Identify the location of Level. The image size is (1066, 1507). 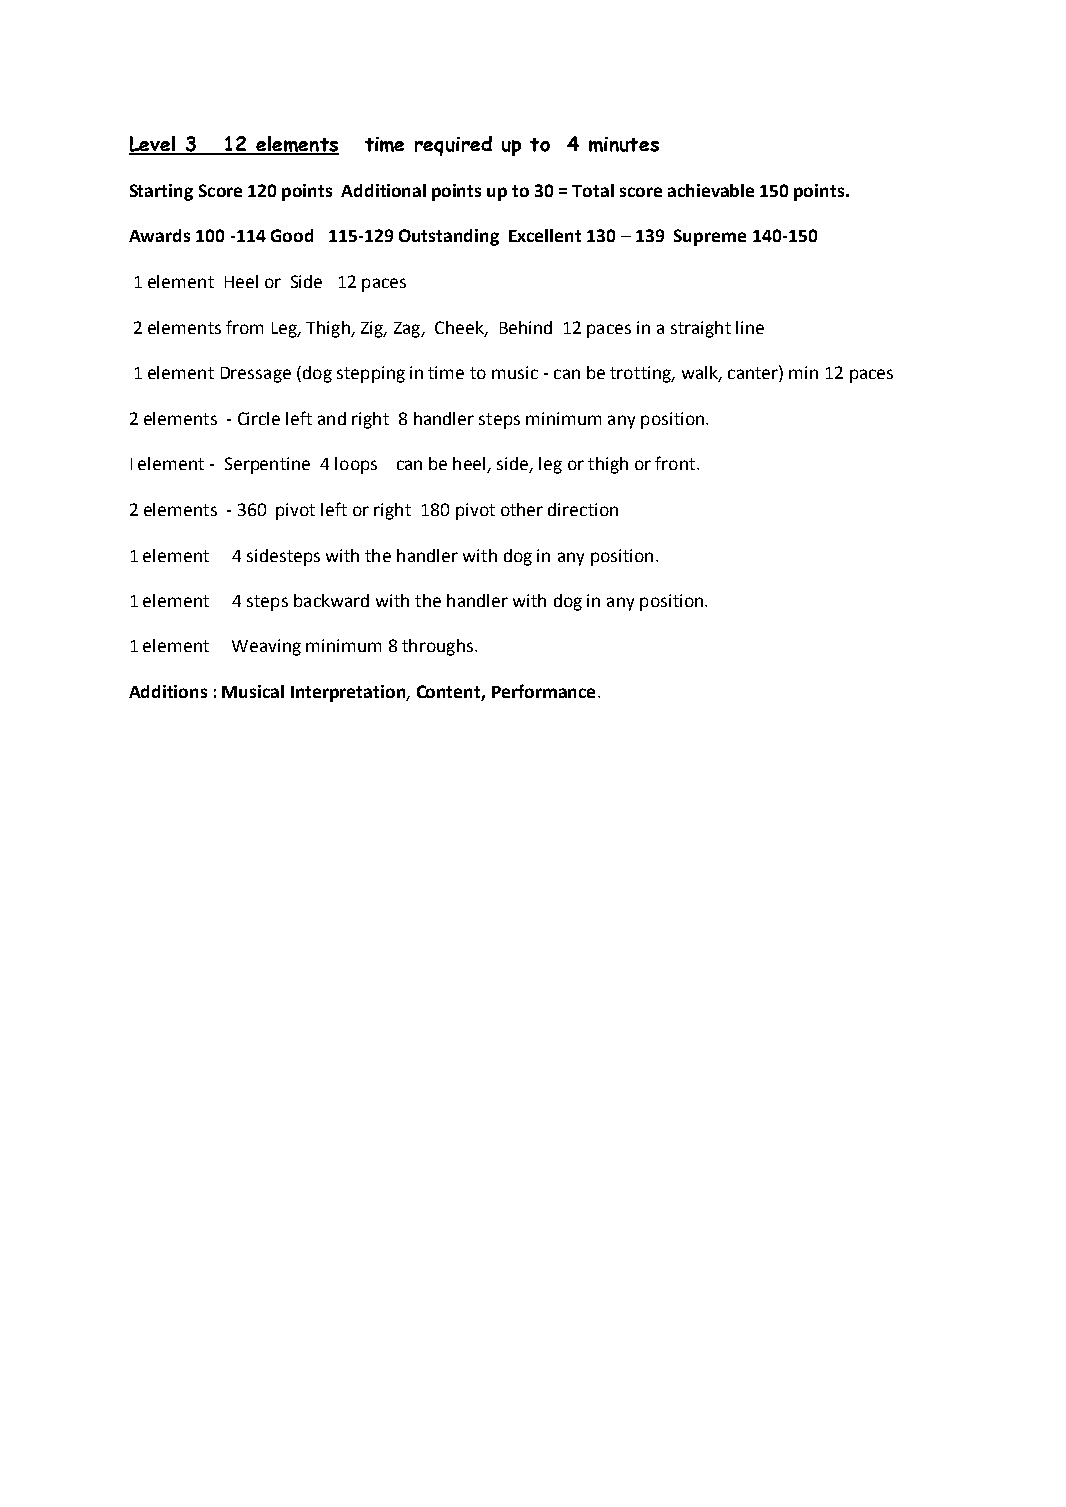
(153, 145).
